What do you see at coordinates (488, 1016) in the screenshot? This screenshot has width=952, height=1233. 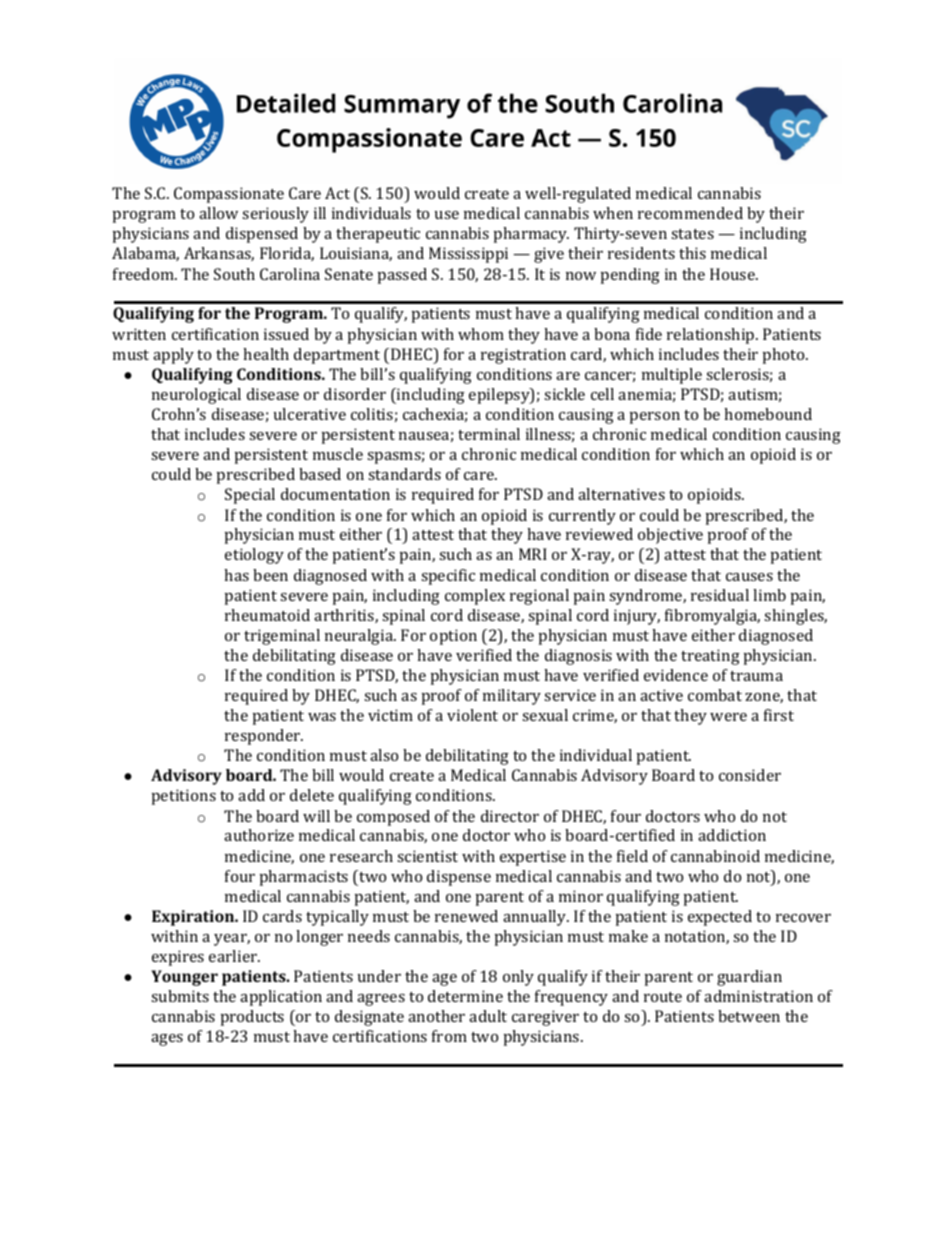 I see `adult` at bounding box center [488, 1016].
